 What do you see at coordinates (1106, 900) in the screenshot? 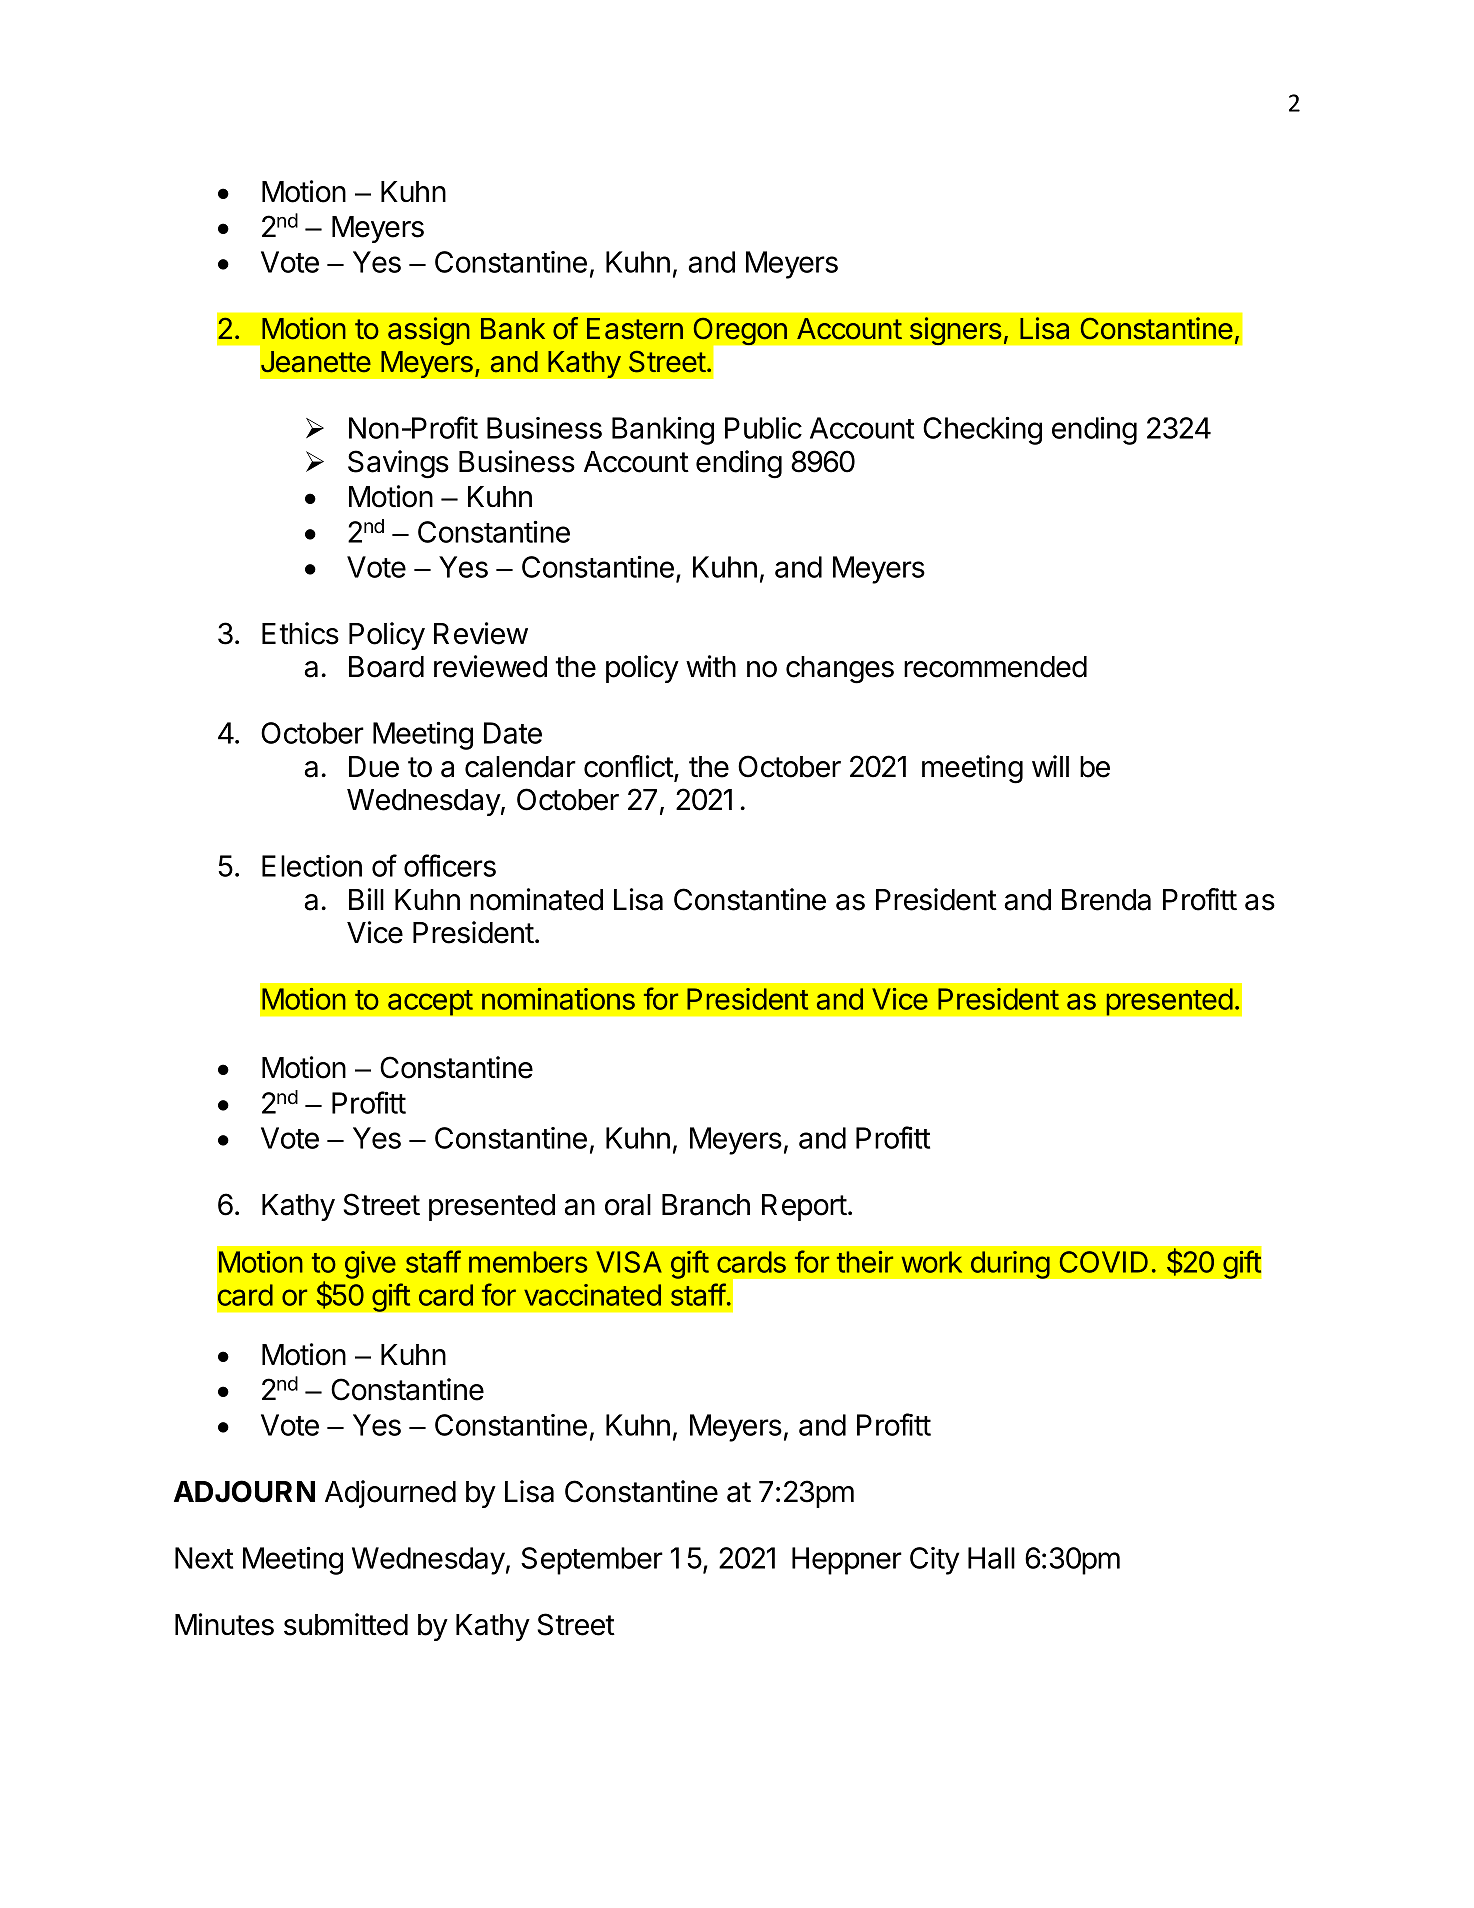
I see `Brenda` at bounding box center [1106, 900].
